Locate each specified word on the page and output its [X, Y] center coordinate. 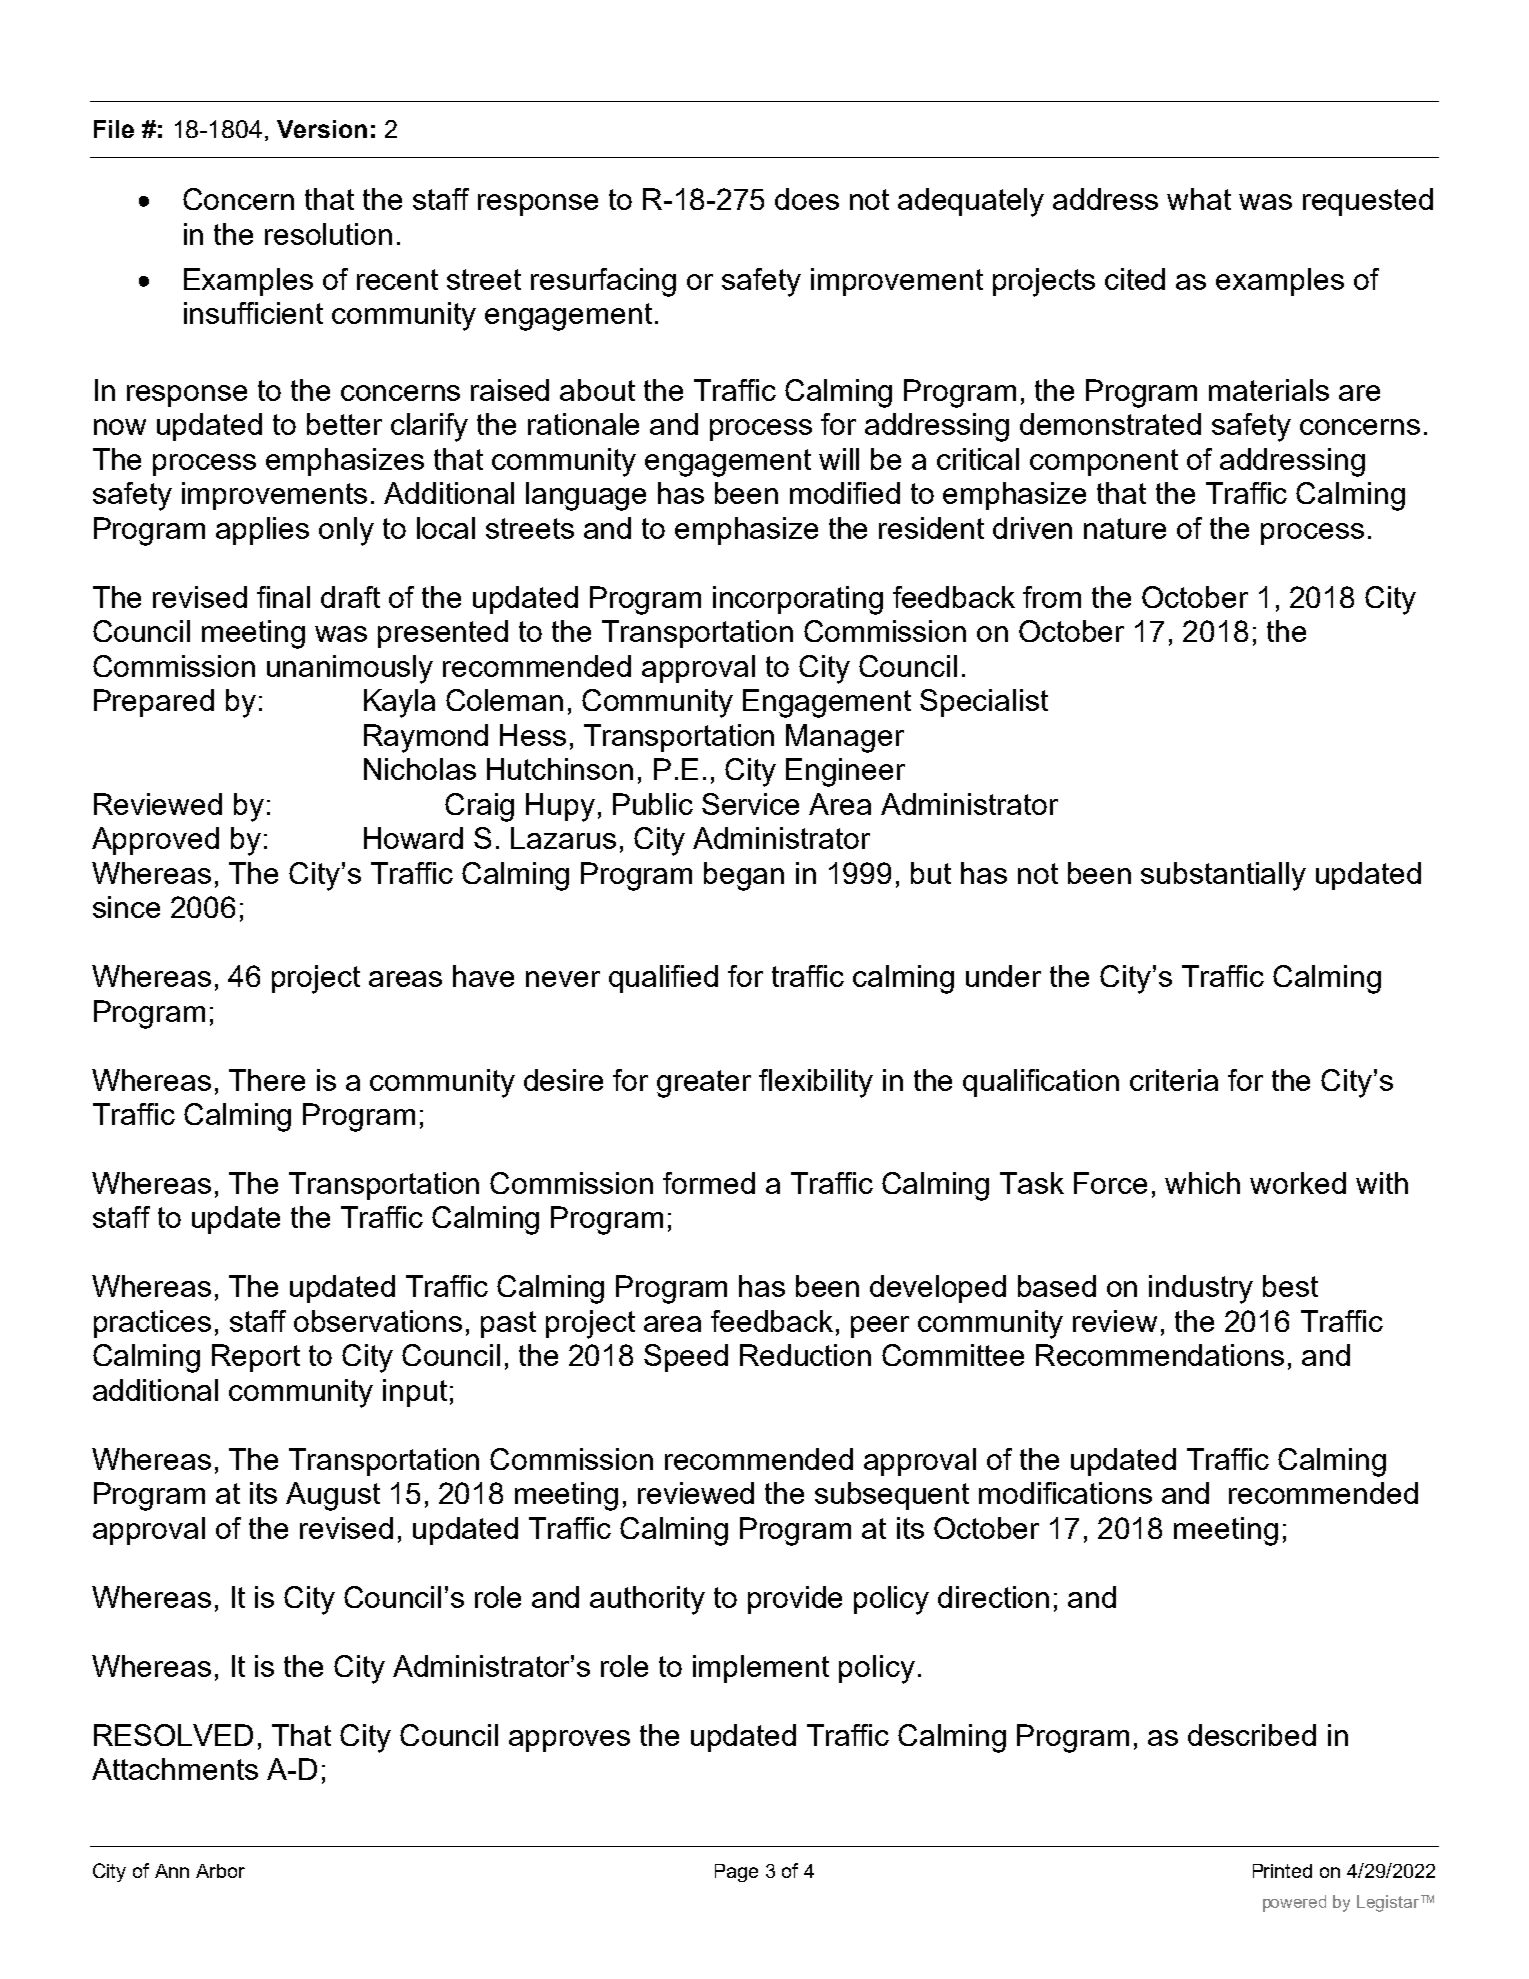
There [267, 1080]
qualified [663, 979]
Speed [686, 1358]
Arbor [220, 1871]
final [283, 597]
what [1199, 199]
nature [1125, 528]
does [807, 199]
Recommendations [1160, 1355]
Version [322, 129]
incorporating [798, 600]
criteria [1174, 1080]
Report [256, 1358]
